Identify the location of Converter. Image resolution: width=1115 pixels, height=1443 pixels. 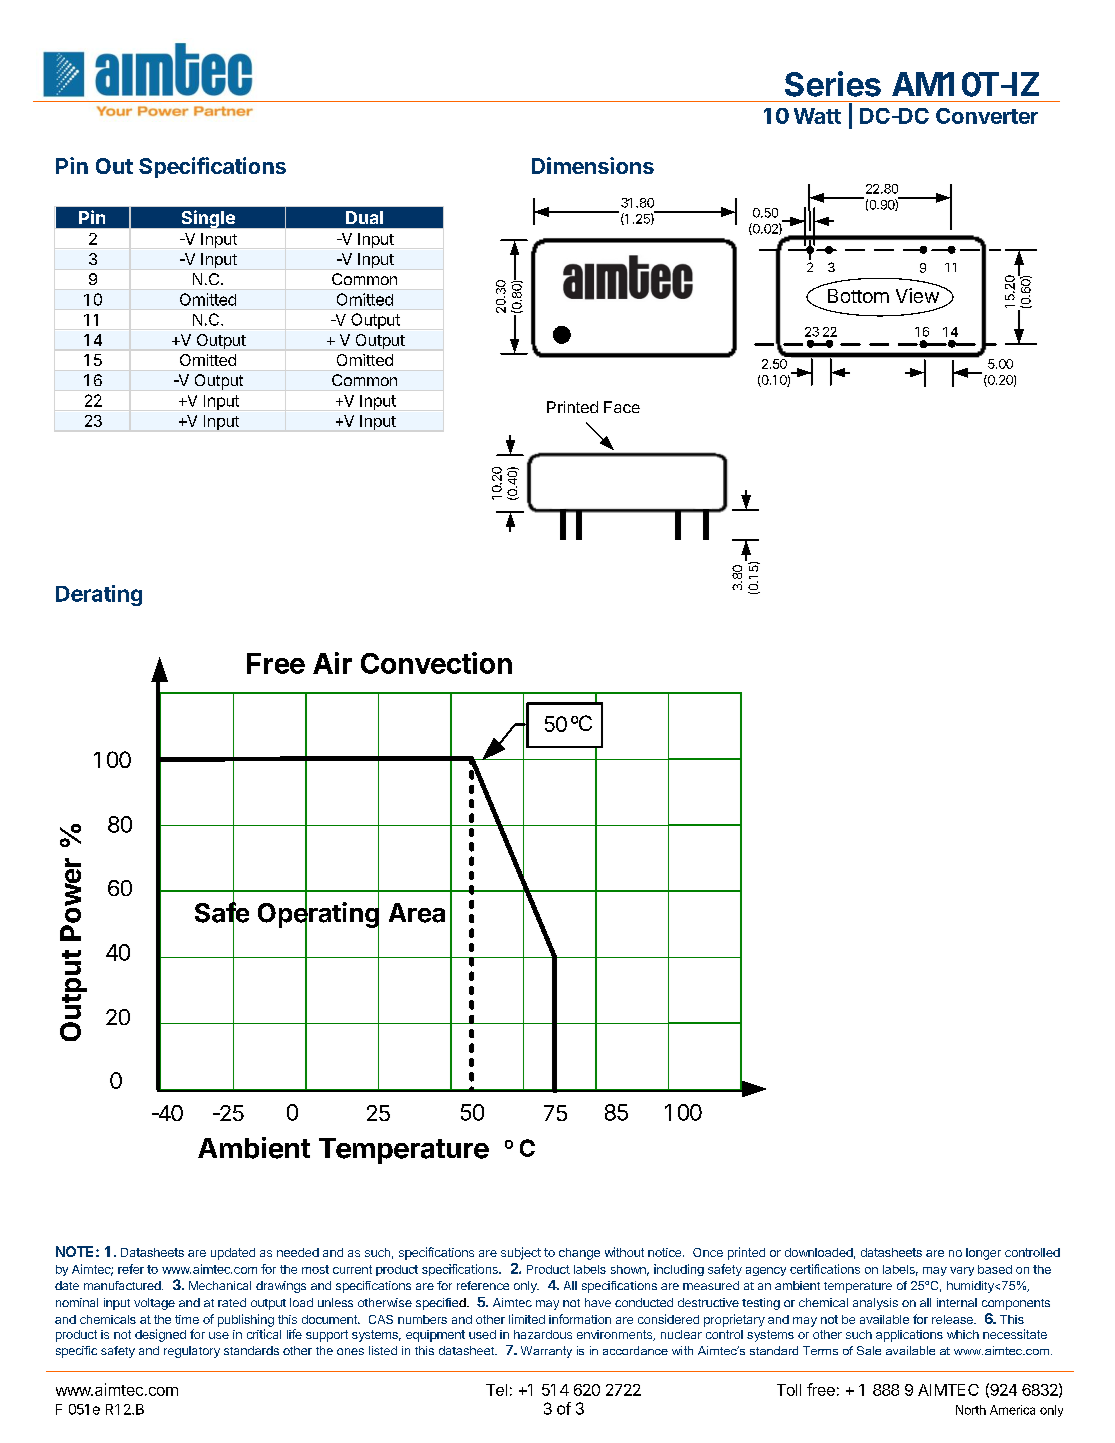
(987, 116).
